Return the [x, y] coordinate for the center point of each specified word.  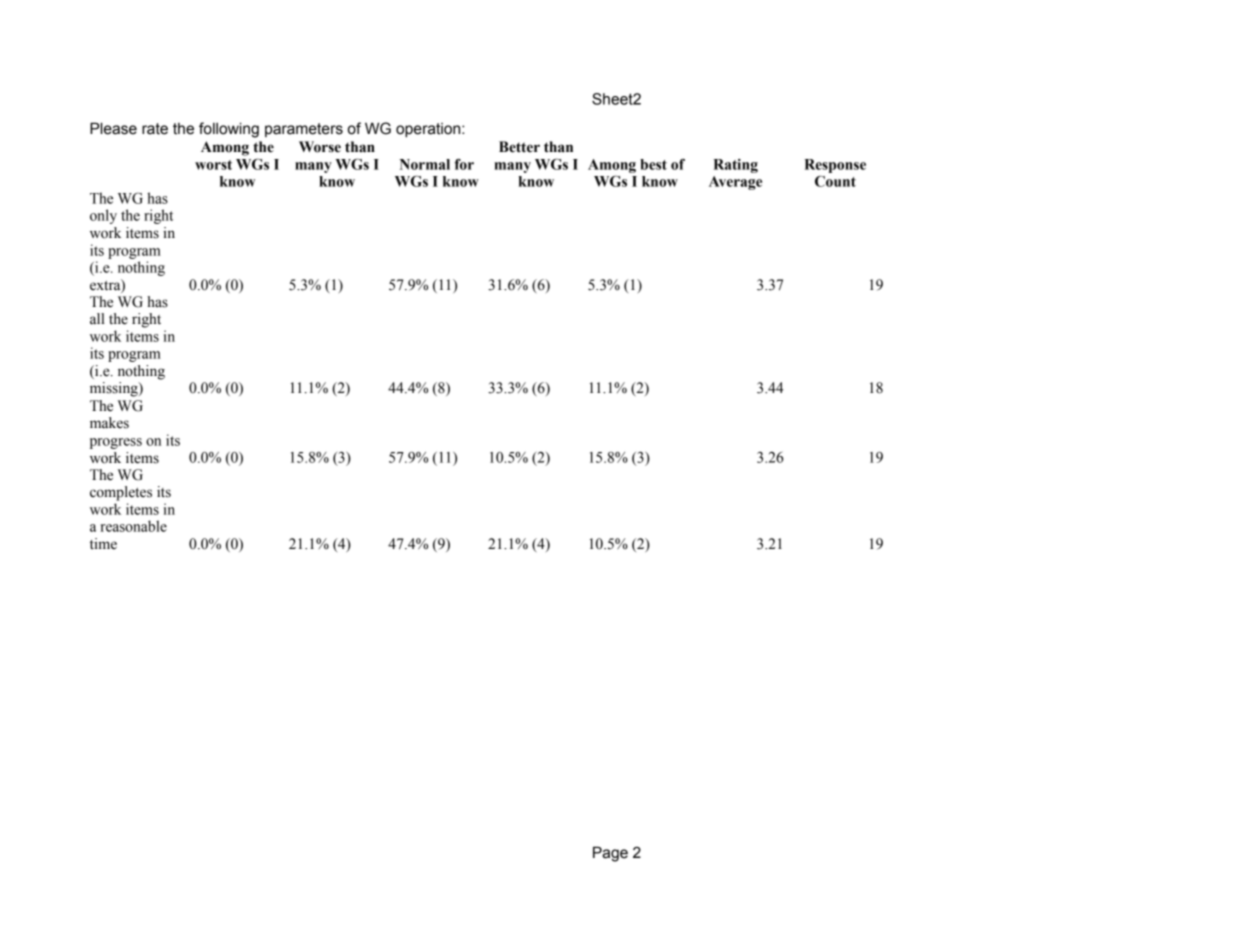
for [464, 164]
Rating [735, 166]
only [103, 216]
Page [610, 854]
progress [116, 443]
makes [109, 423]
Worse [320, 147]
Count [835, 181]
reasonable [133, 526]
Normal [425, 164]
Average [735, 183]
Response [835, 166]
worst [213, 165]
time [103, 544]
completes [121, 493]
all [97, 319]
